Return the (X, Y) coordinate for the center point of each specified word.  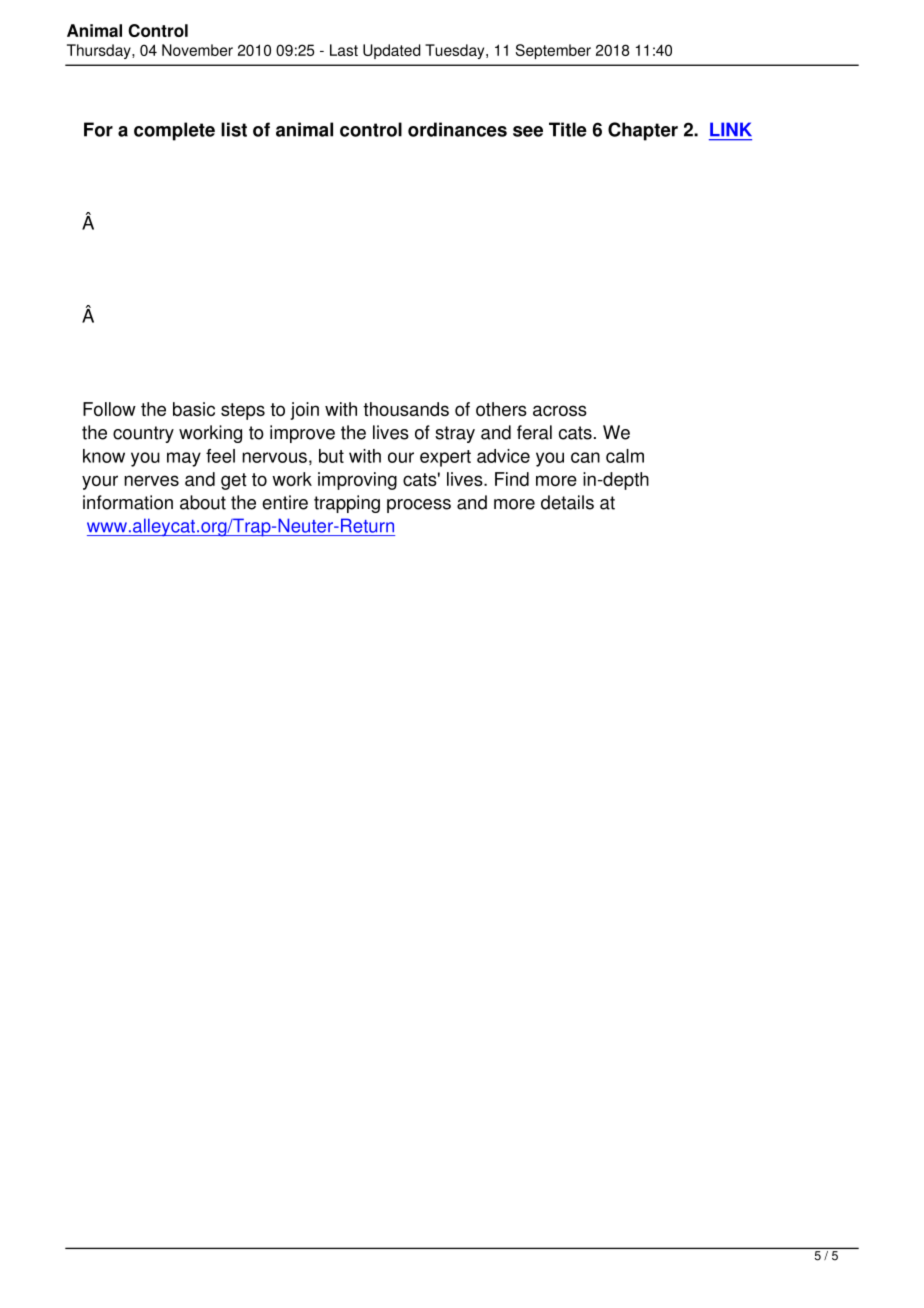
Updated (391, 51)
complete (174, 131)
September (553, 51)
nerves (151, 480)
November (197, 50)
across (560, 410)
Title (568, 129)
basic (194, 409)
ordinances (457, 129)
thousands (406, 409)
